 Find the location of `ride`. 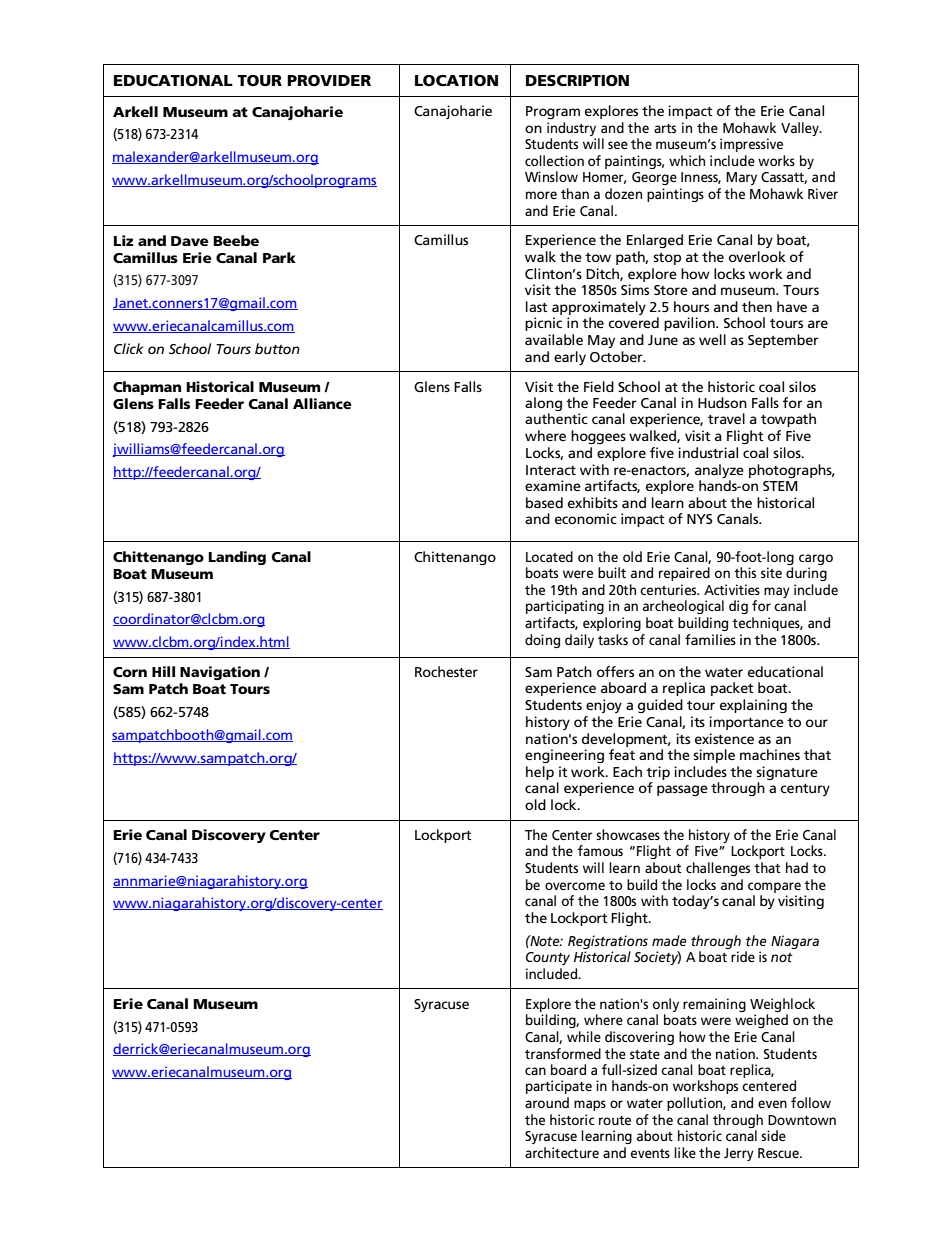

ride is located at coordinates (743, 956).
